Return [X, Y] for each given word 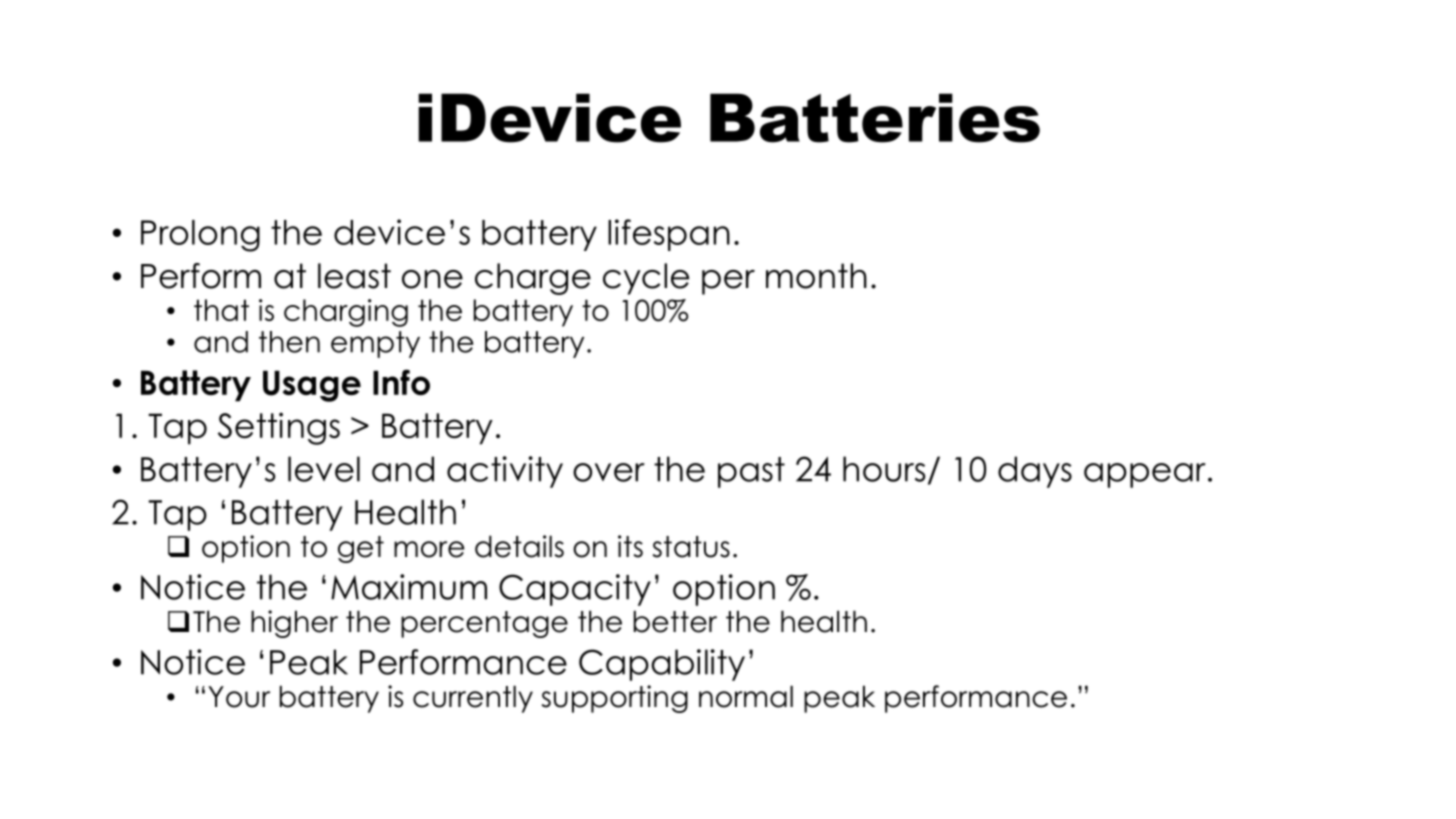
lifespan [669, 235]
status [691, 547]
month [816, 276]
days [1035, 472]
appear [1145, 475]
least [354, 276]
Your [239, 697]
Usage [312, 386]
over [609, 472]
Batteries [875, 118]
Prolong [200, 236]
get [361, 549]
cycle [646, 279]
